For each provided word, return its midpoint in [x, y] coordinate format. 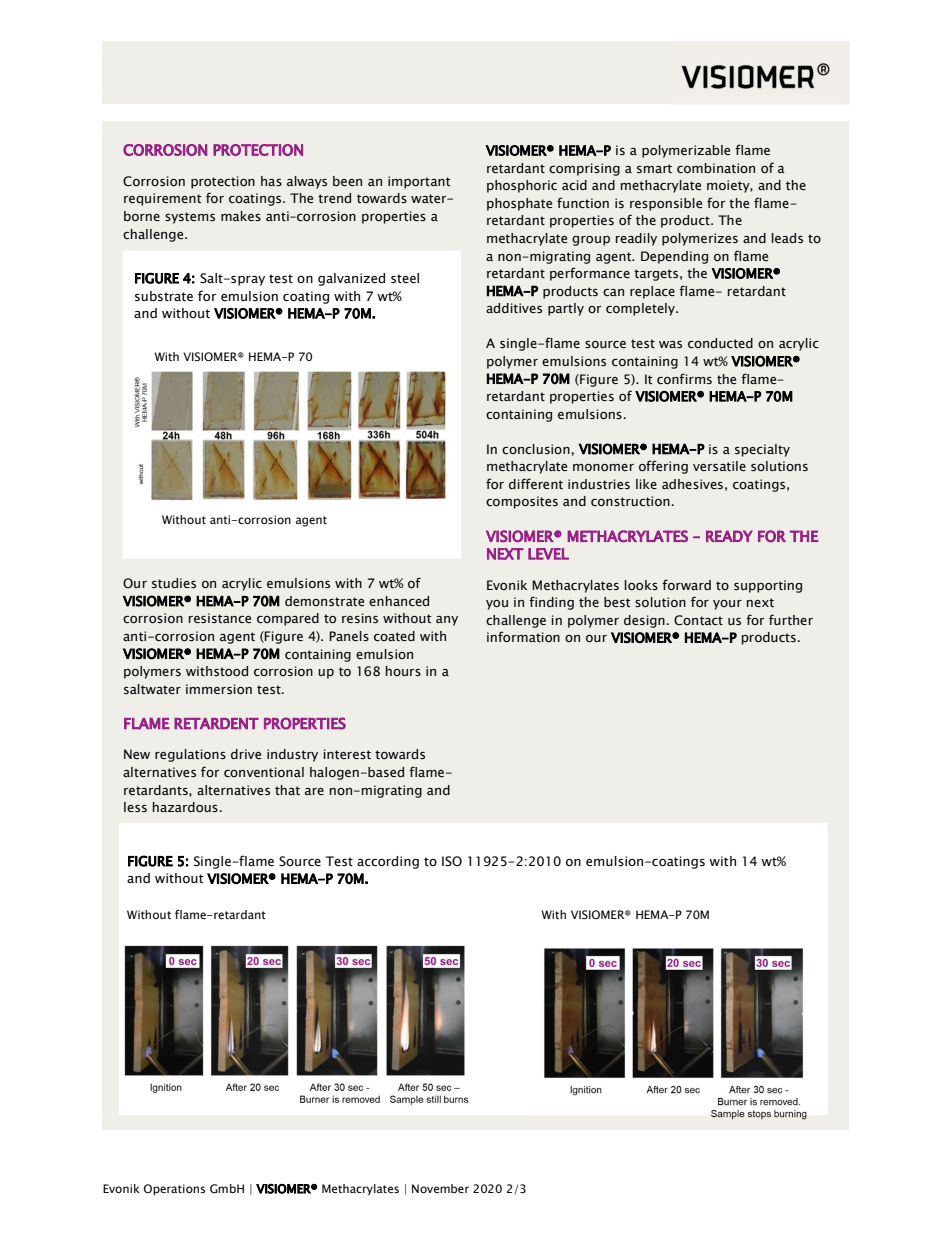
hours [403, 671]
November [440, 1188]
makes [241, 216]
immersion [219, 689]
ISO [452, 861]
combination [716, 168]
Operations [174, 1189]
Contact [698, 620]
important [419, 182]
